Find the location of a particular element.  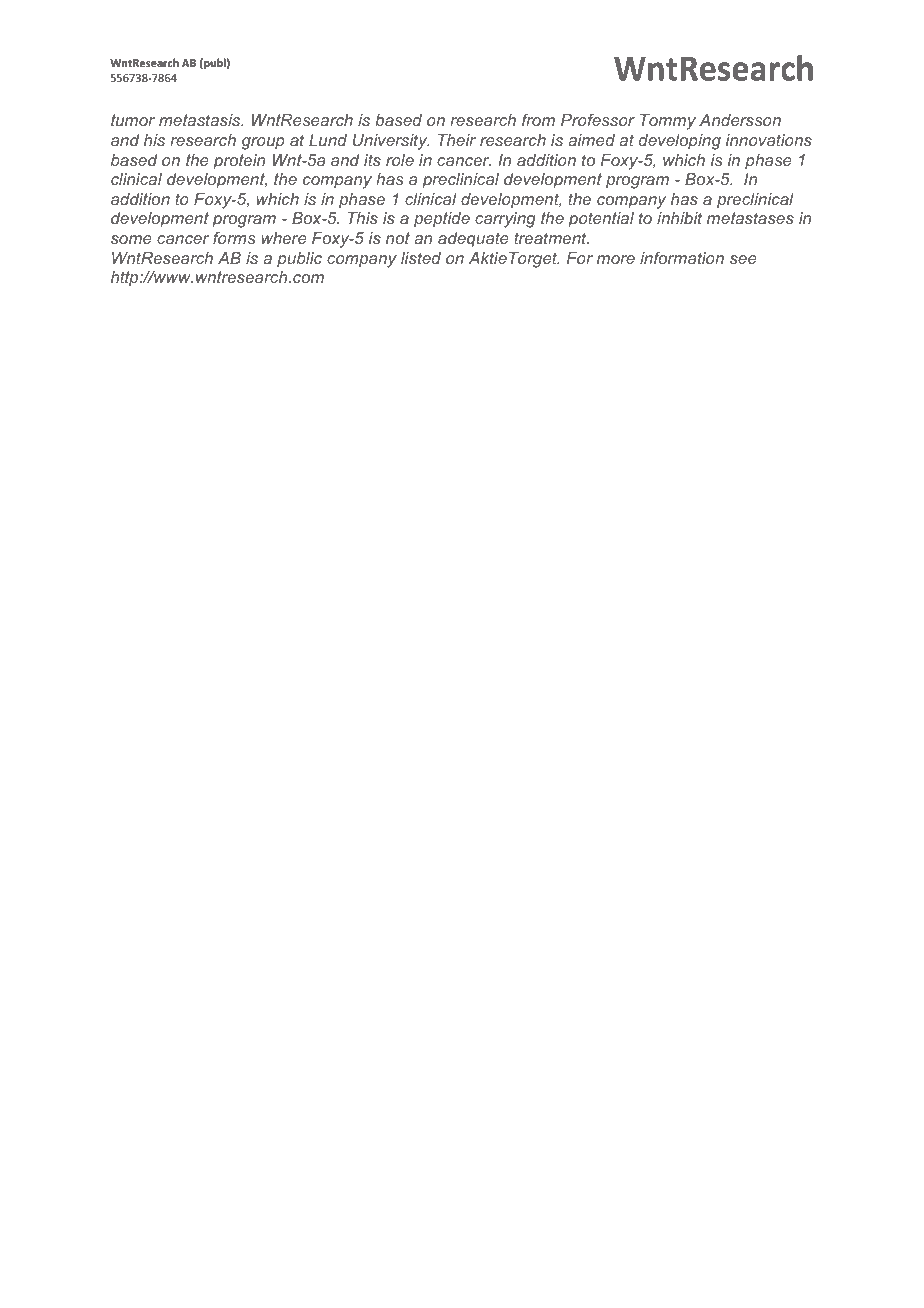

from is located at coordinates (538, 120).
